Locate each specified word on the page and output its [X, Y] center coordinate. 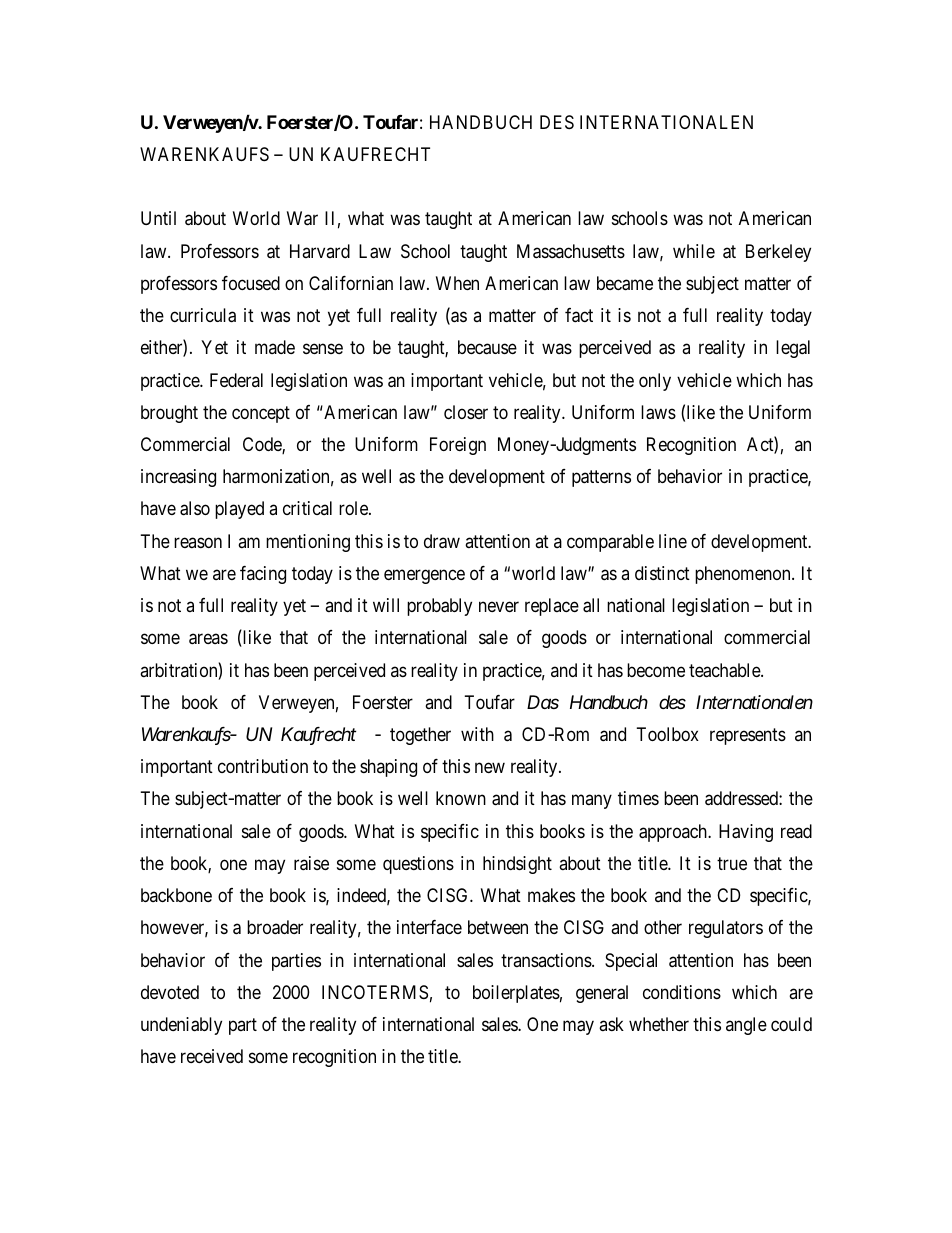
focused [251, 283]
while [694, 251]
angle [746, 1026]
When [457, 283]
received [212, 1056]
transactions [547, 960]
